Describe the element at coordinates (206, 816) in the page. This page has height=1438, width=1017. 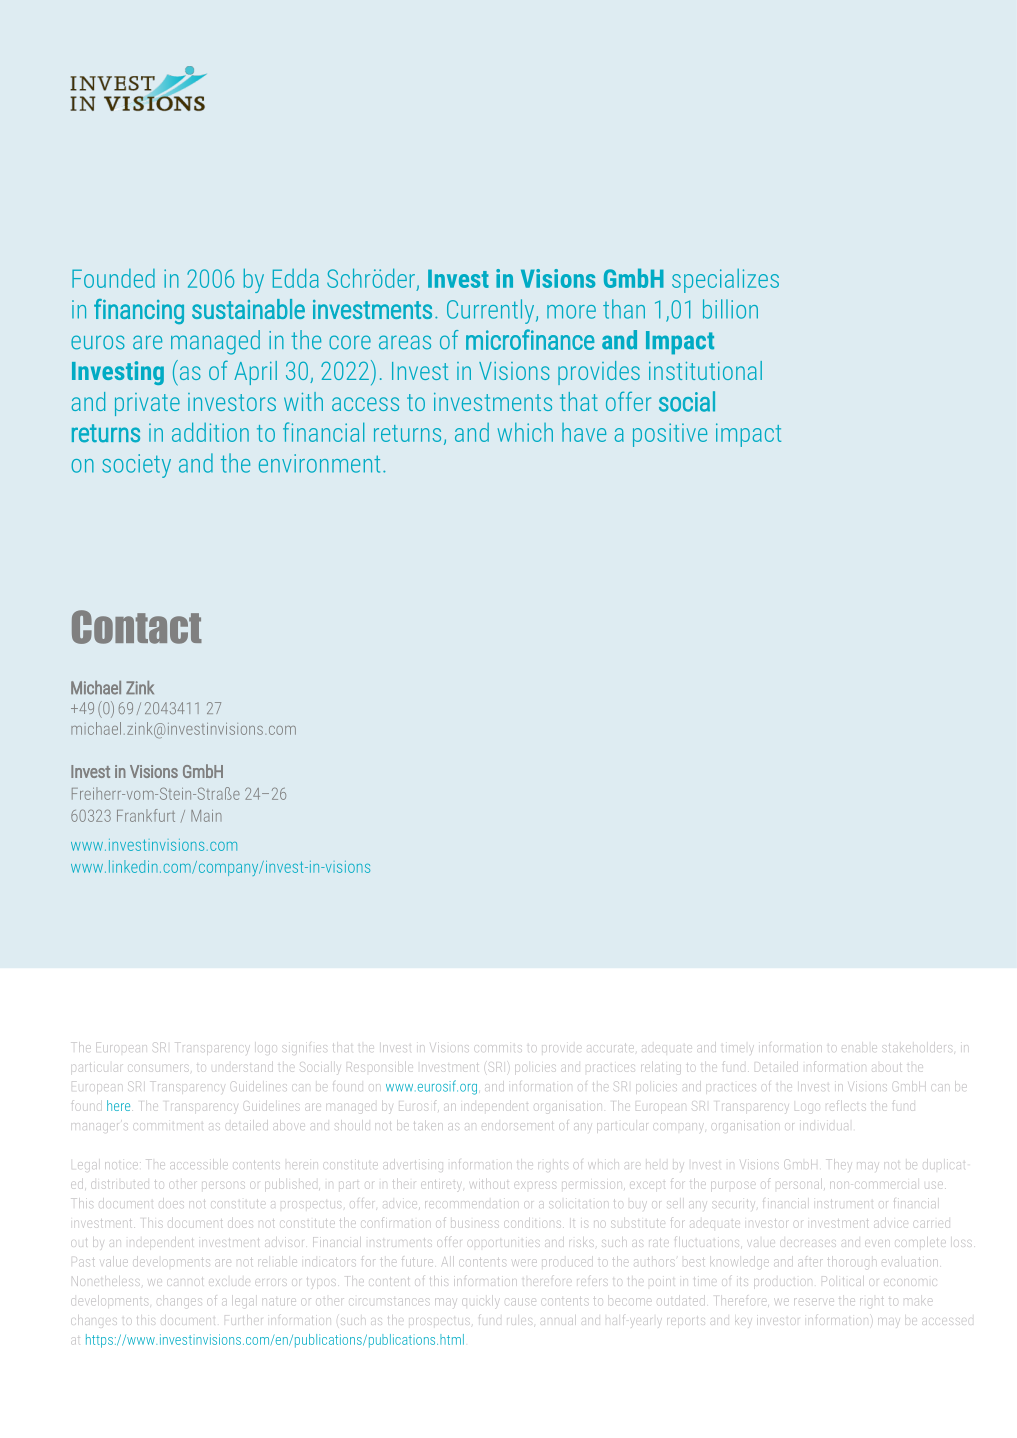
I see `Main` at that location.
